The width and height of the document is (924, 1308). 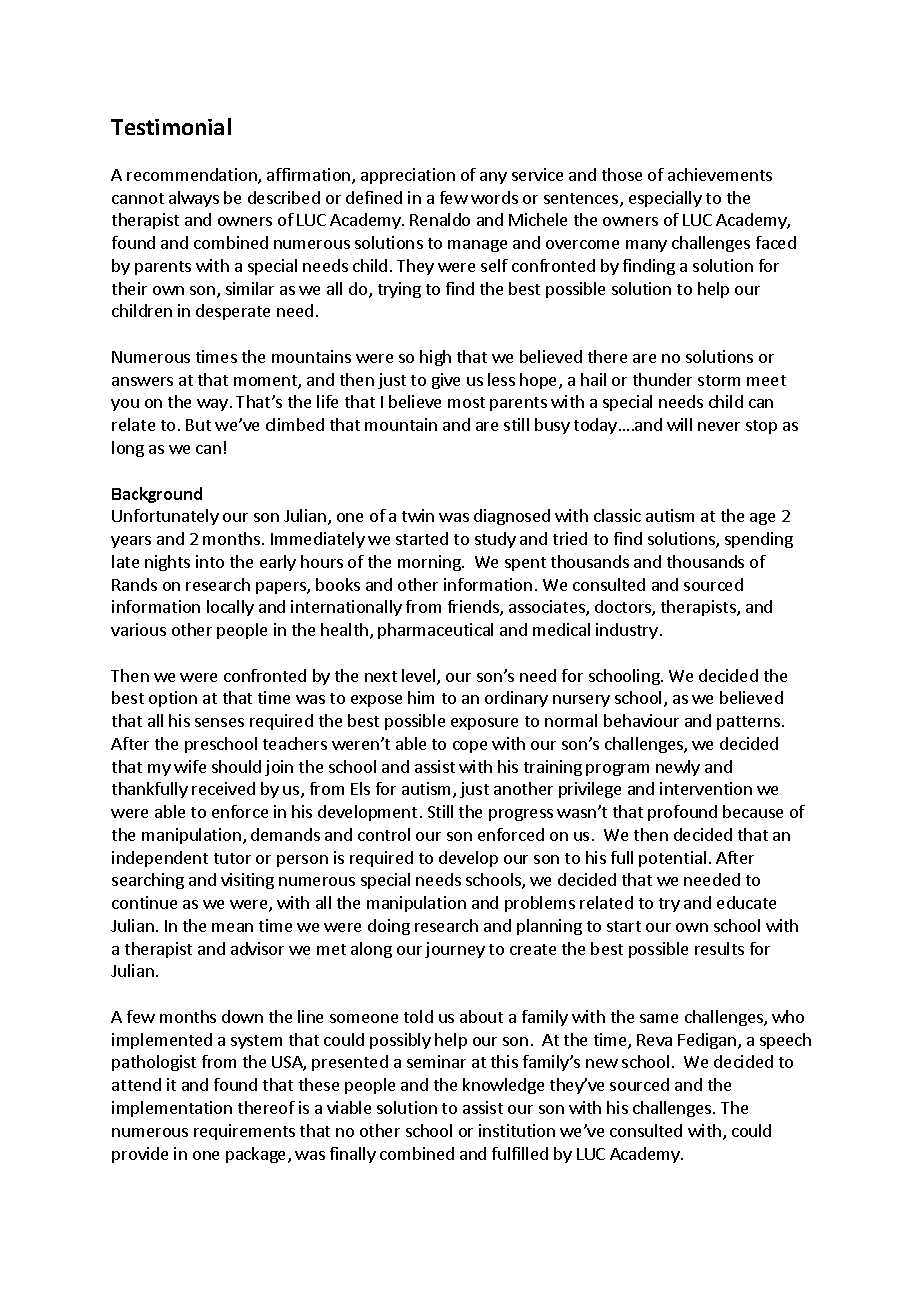 I want to click on never, so click(x=719, y=426).
